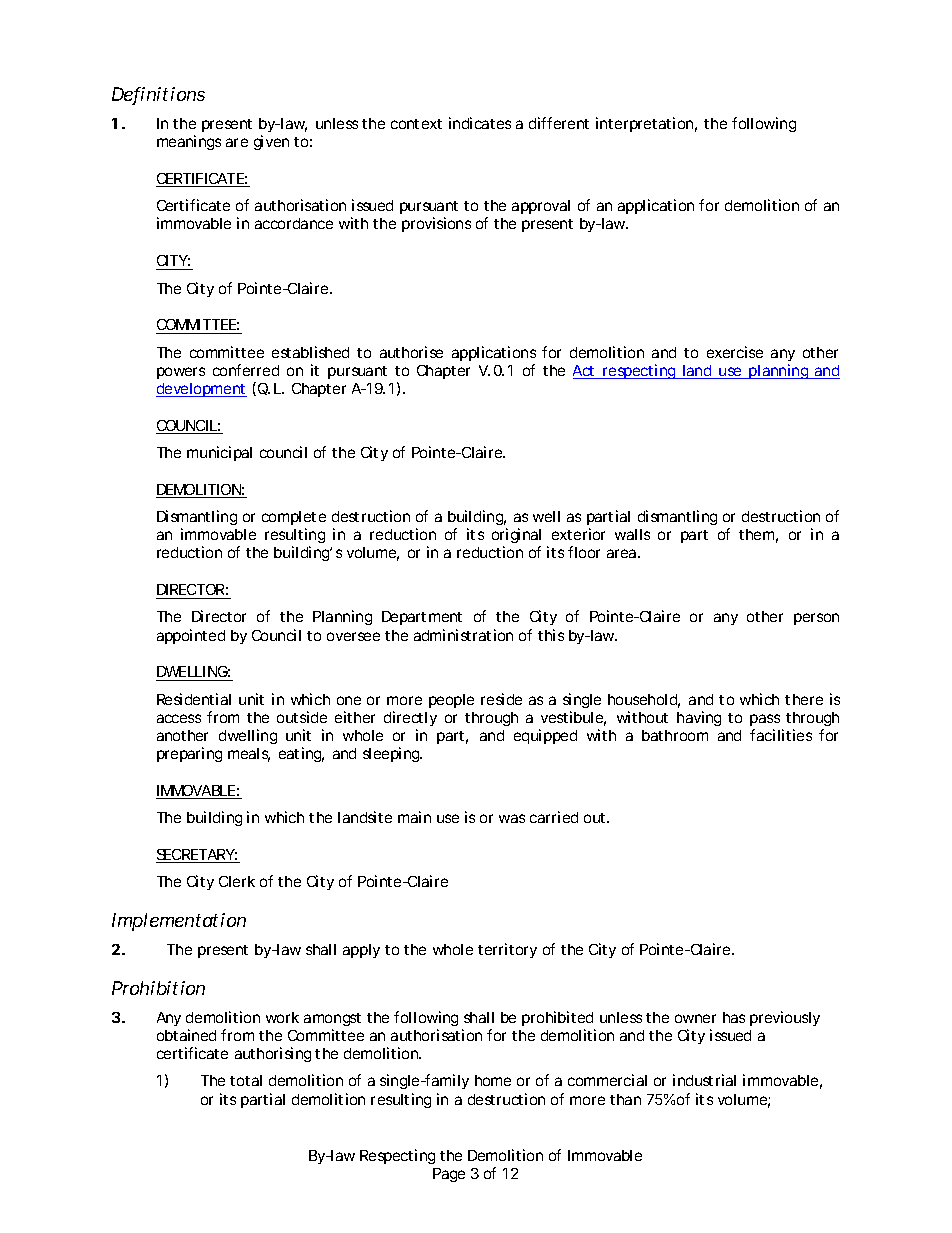  Describe the element at coordinates (516, 537) in the screenshot. I see `original` at that location.
